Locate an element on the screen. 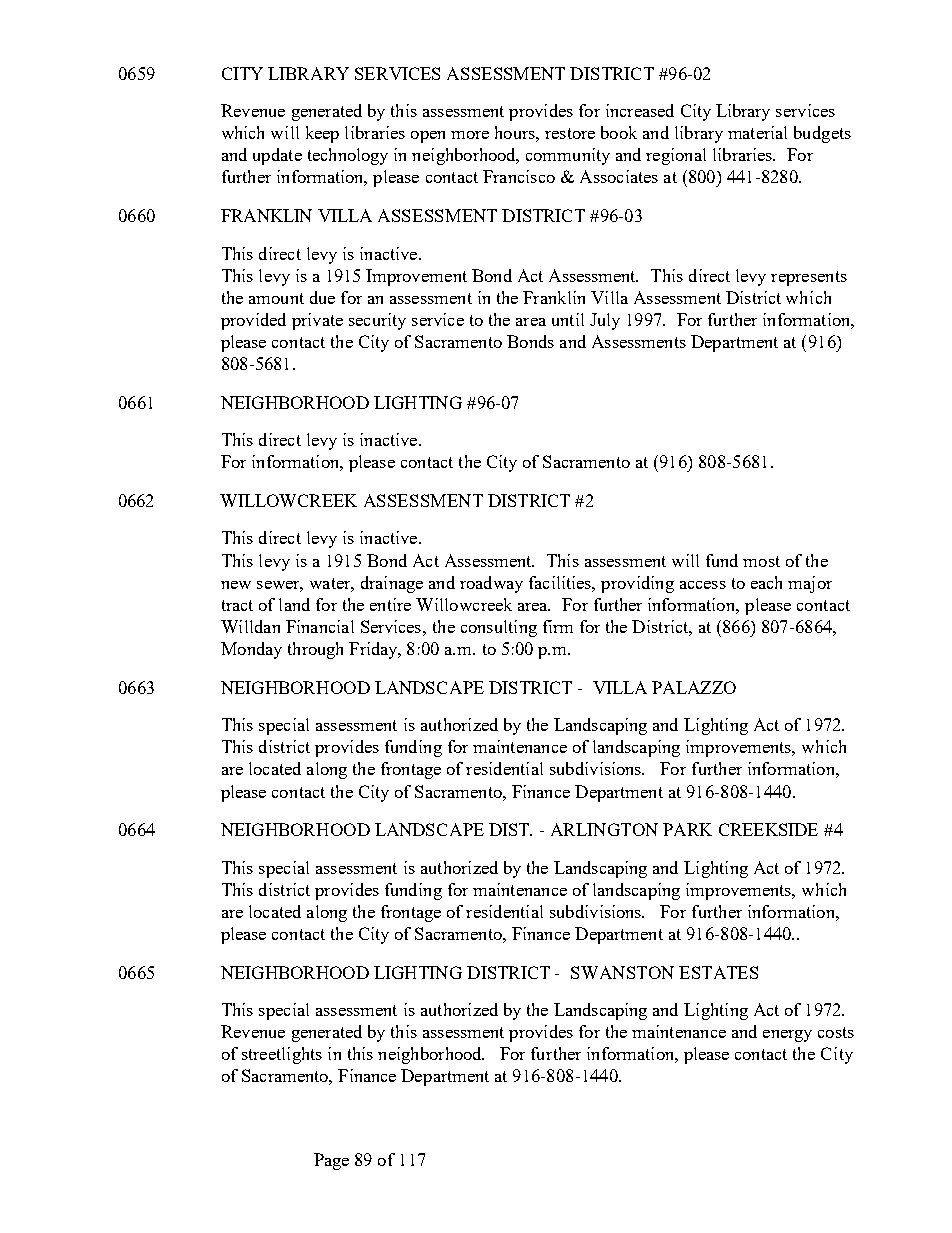  material is located at coordinates (757, 132).
